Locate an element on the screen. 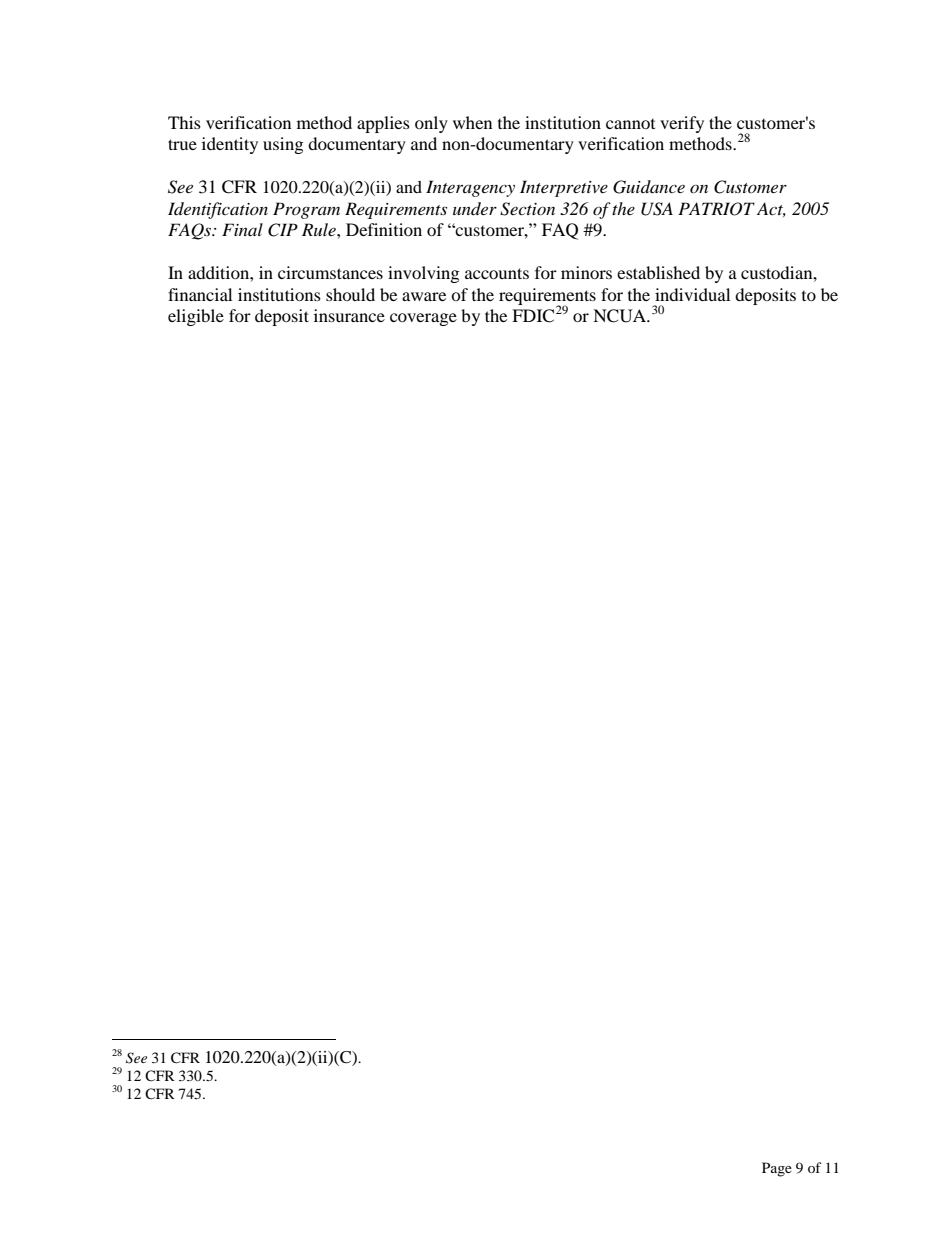 The height and width of the screenshot is (1233, 952). financial is located at coordinates (200, 294).
